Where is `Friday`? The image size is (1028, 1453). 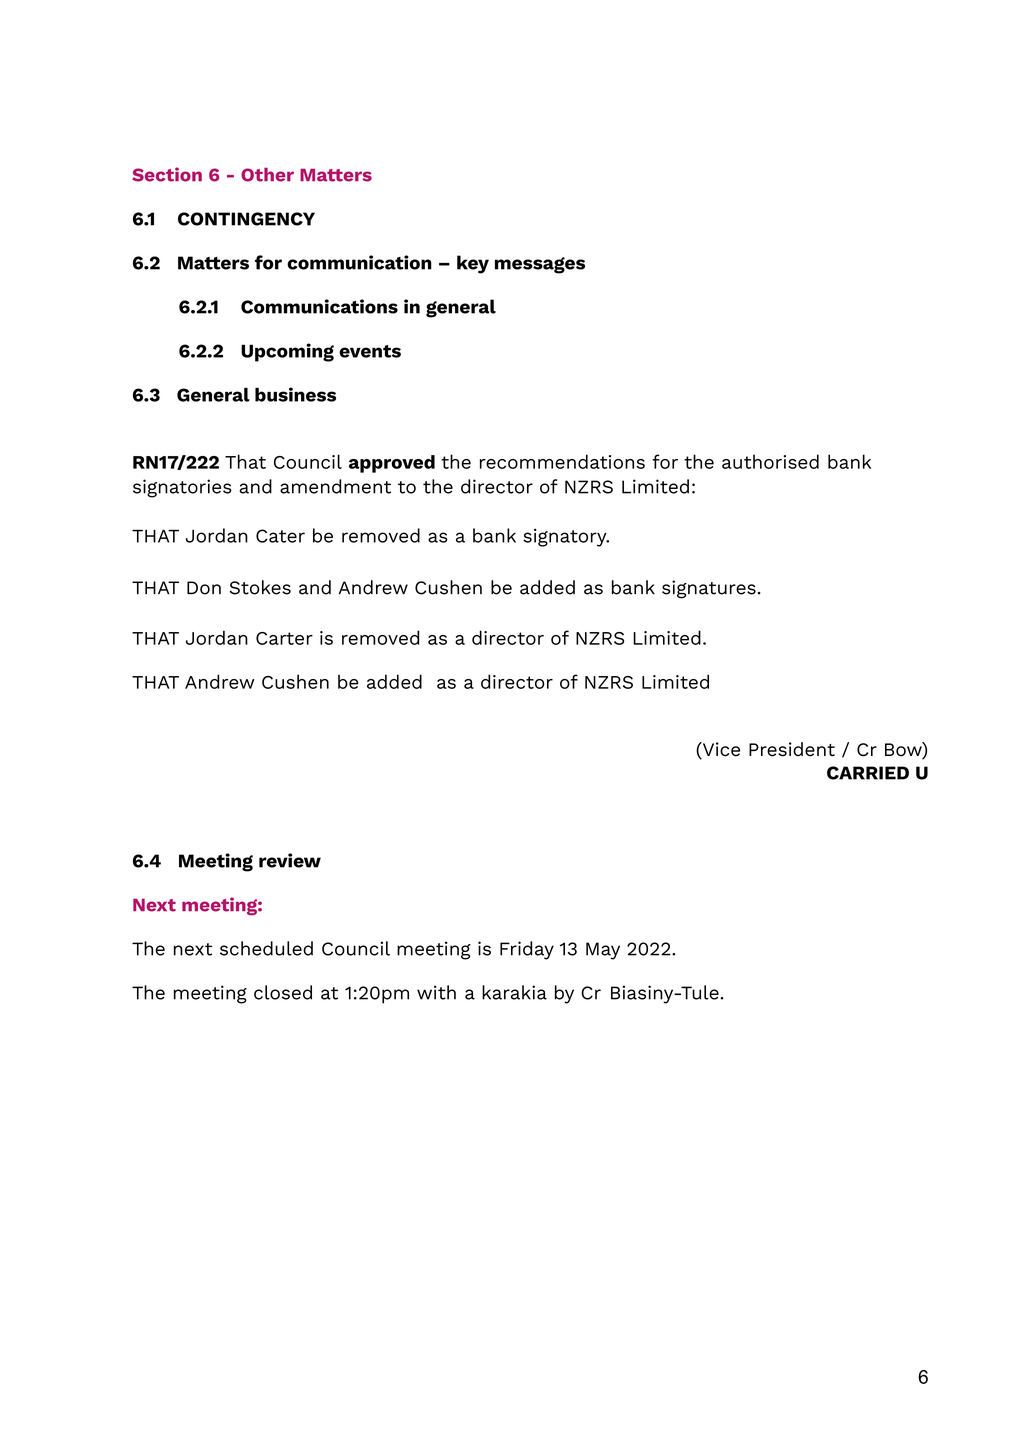
Friday is located at coordinates (527, 950).
